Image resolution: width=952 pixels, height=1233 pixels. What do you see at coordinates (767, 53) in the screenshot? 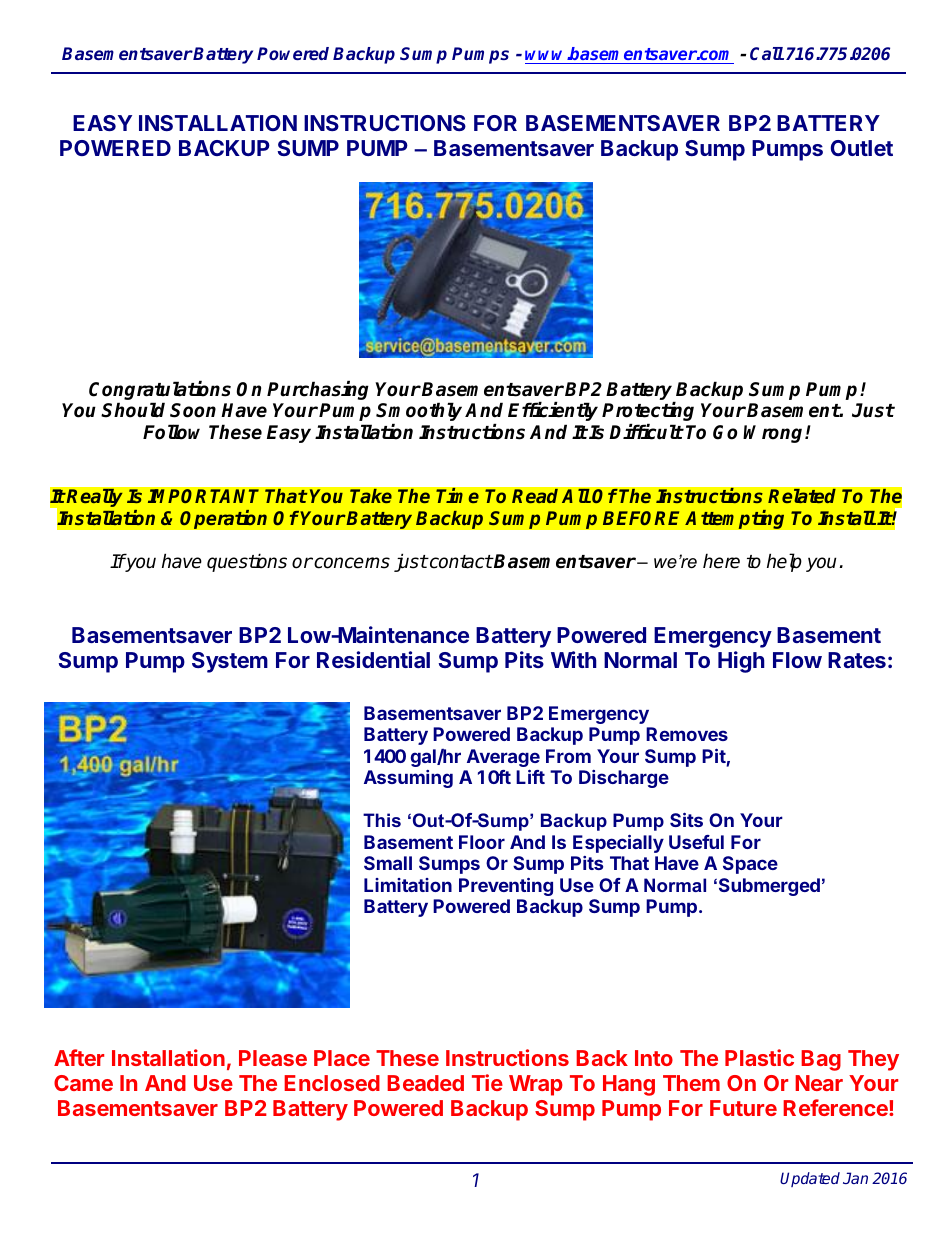
I see `Call` at bounding box center [767, 53].
